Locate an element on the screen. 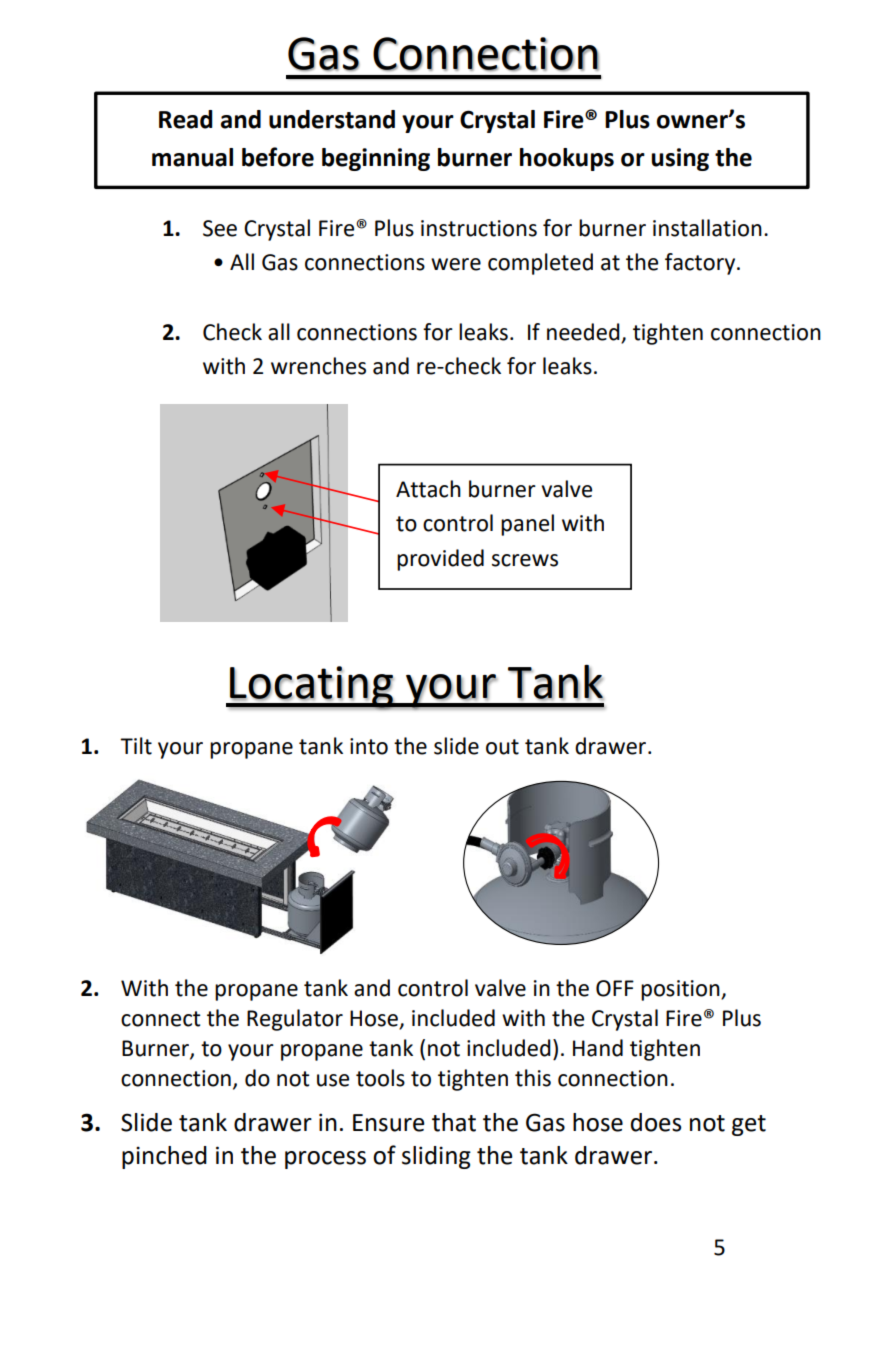 Image resolution: width=887 pixels, height=1372 pixels. Tilt is located at coordinates (136, 746).
